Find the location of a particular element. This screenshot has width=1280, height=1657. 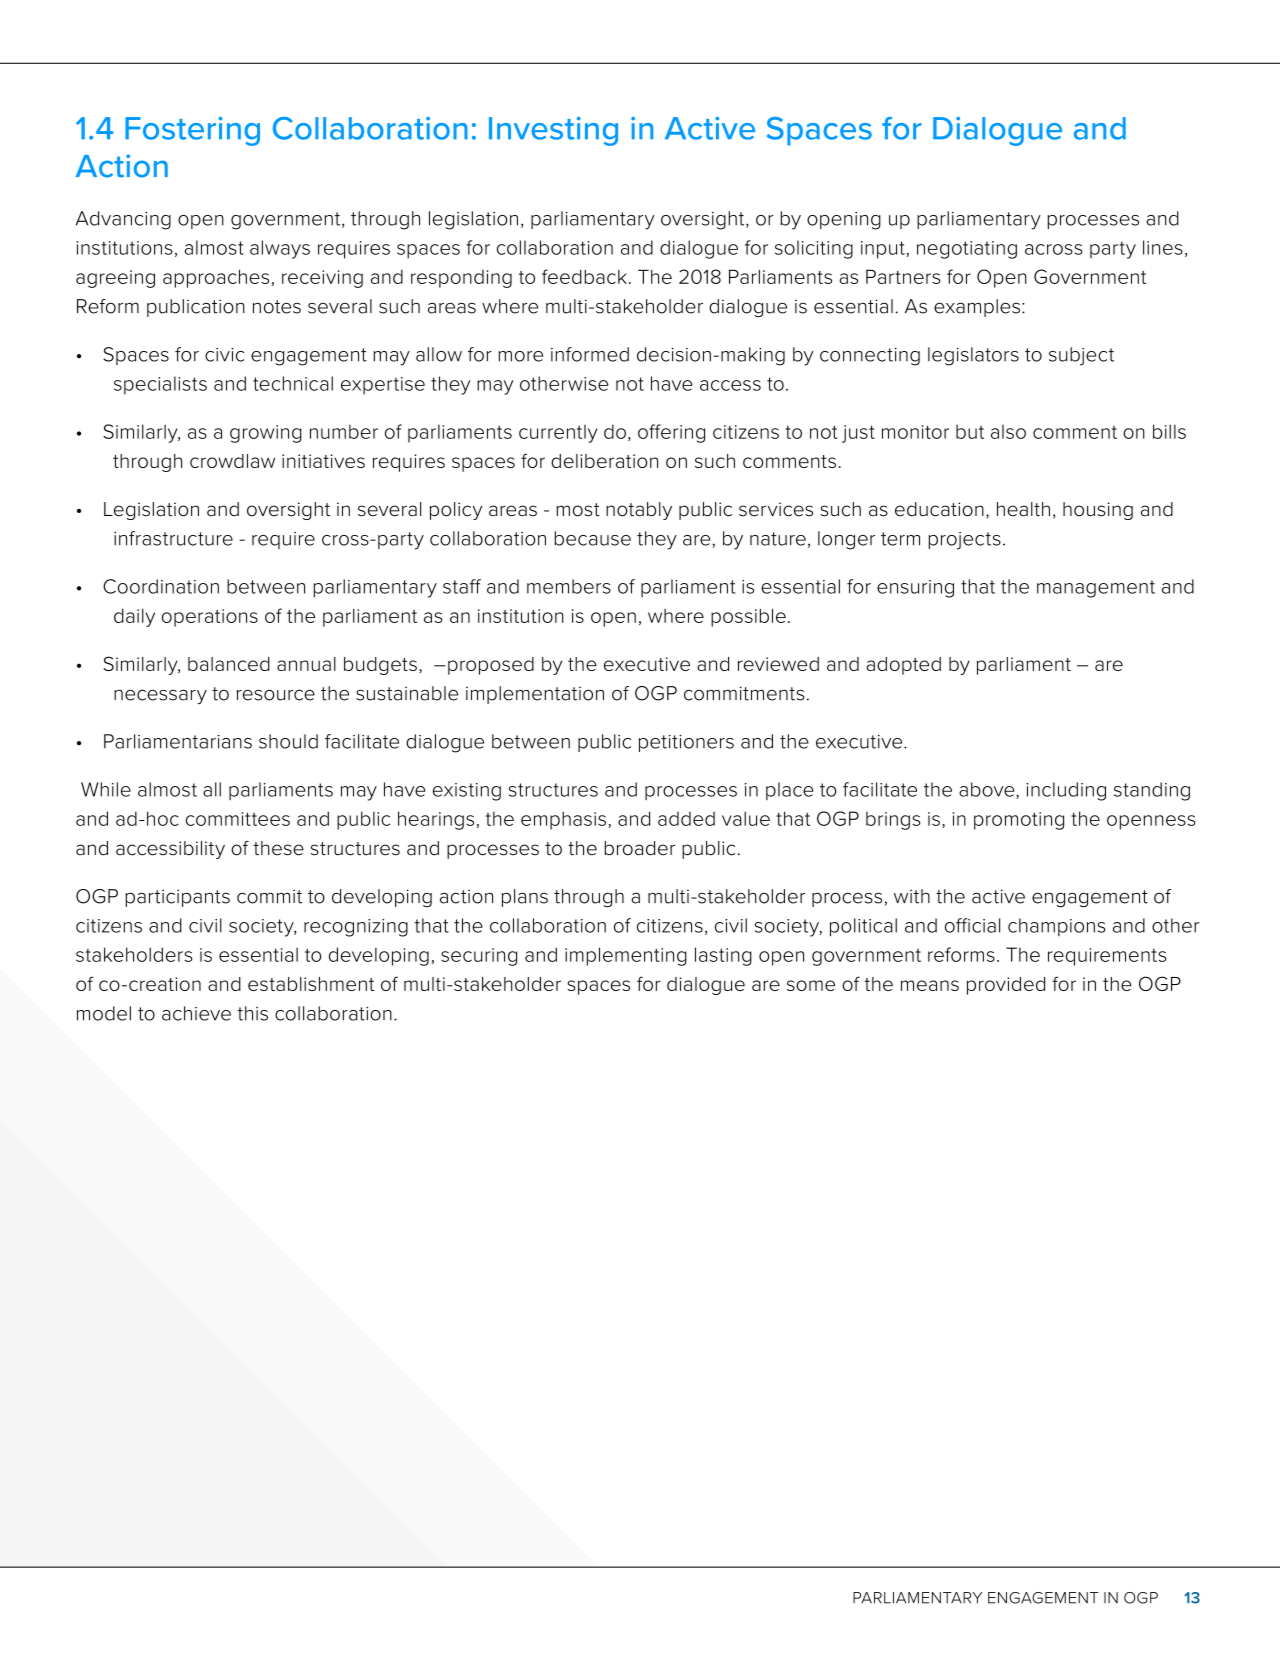

these is located at coordinates (278, 848).
